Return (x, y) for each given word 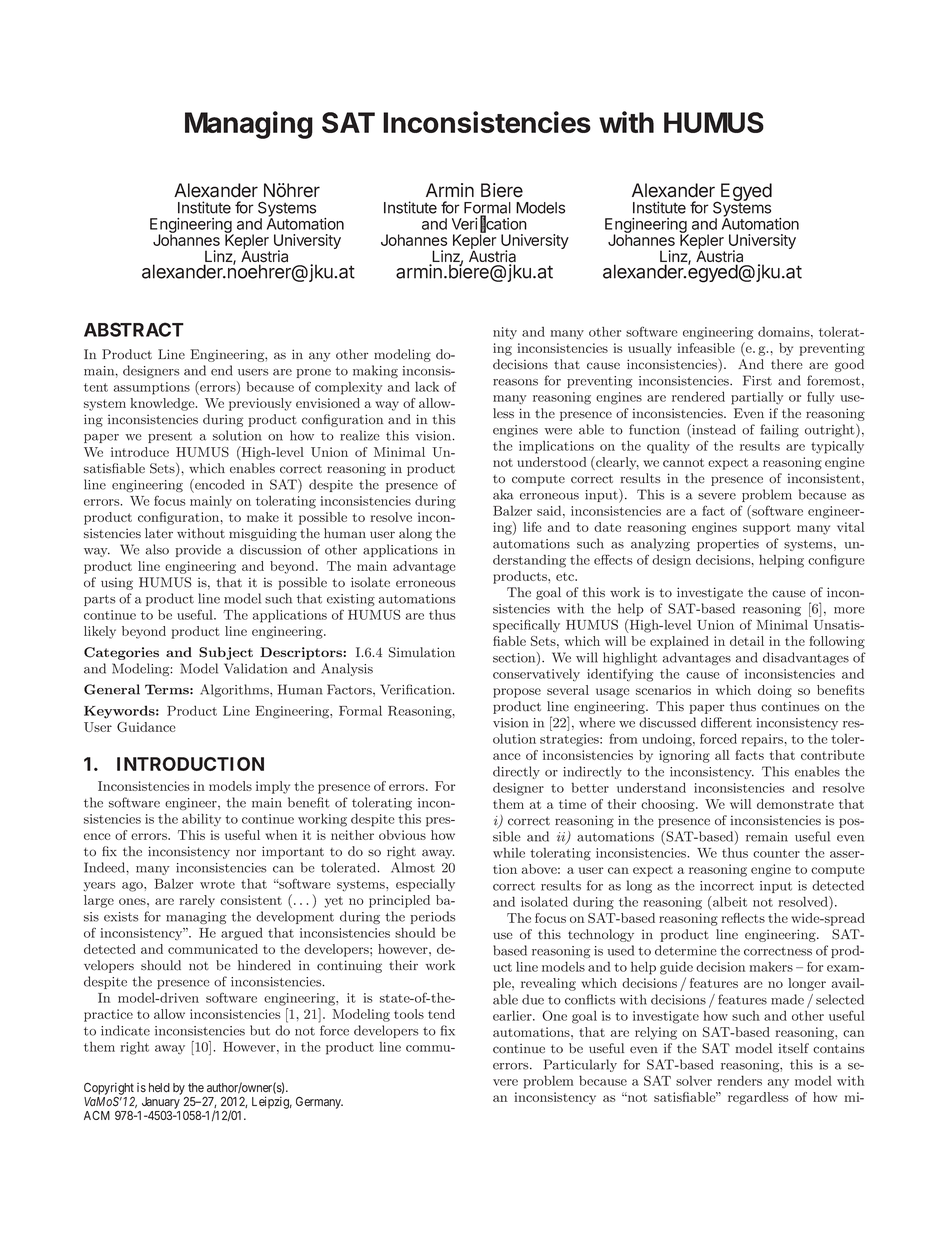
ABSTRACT (134, 329)
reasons (515, 382)
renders (739, 1080)
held (159, 1088)
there (787, 364)
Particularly (580, 1065)
